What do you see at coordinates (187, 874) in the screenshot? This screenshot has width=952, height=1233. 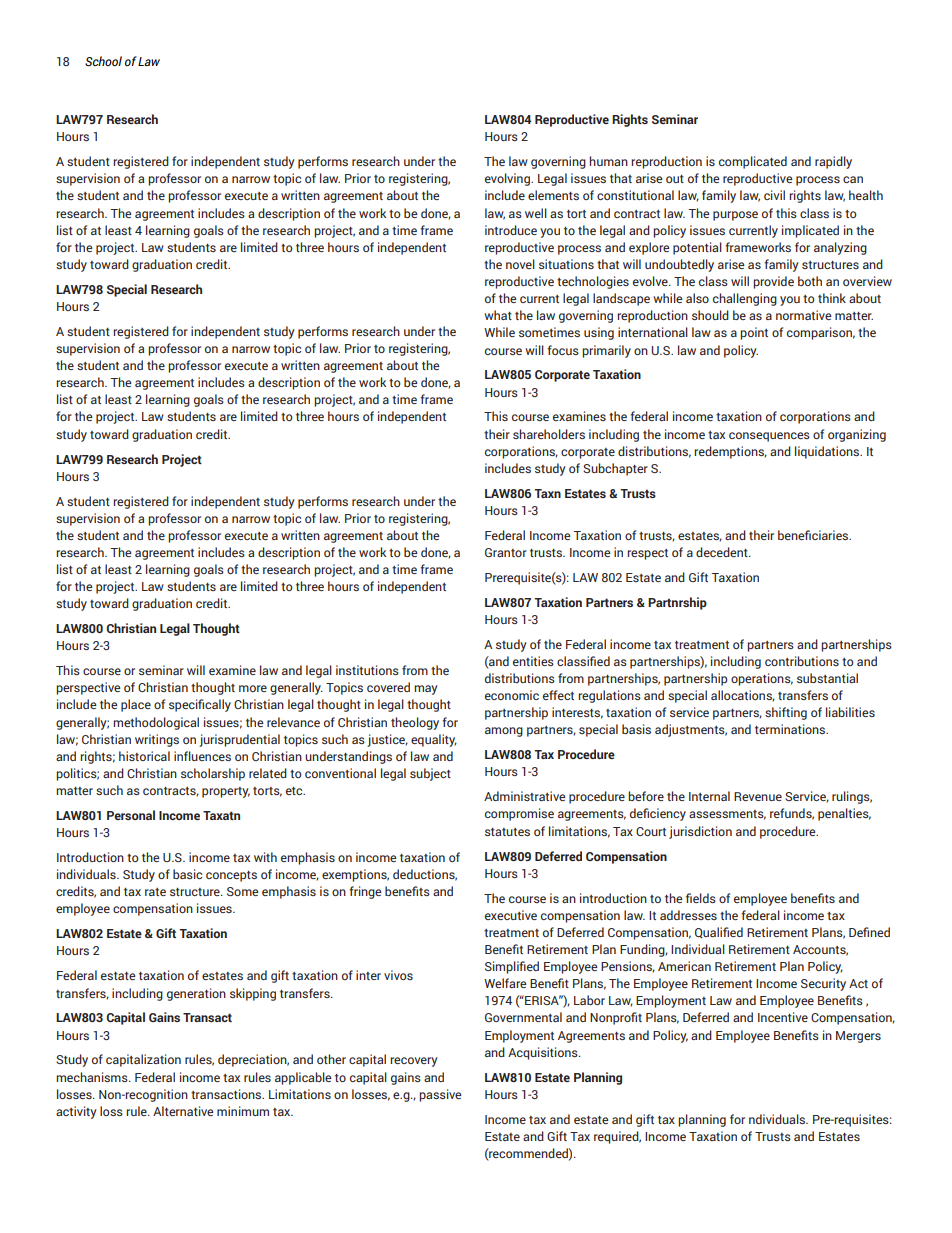 I see `basic` at bounding box center [187, 874].
